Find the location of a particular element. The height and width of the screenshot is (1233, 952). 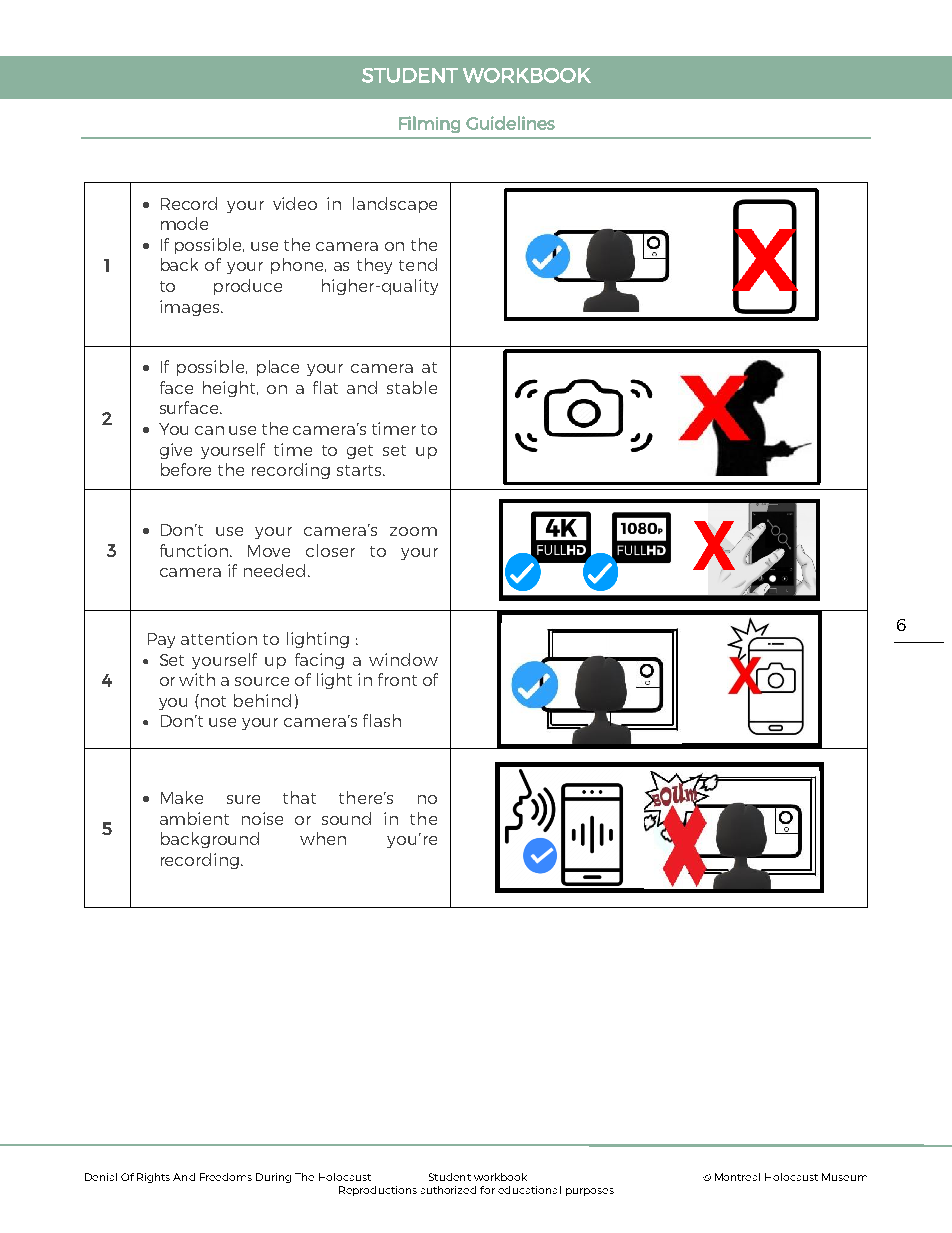

Filming is located at coordinates (429, 124).
